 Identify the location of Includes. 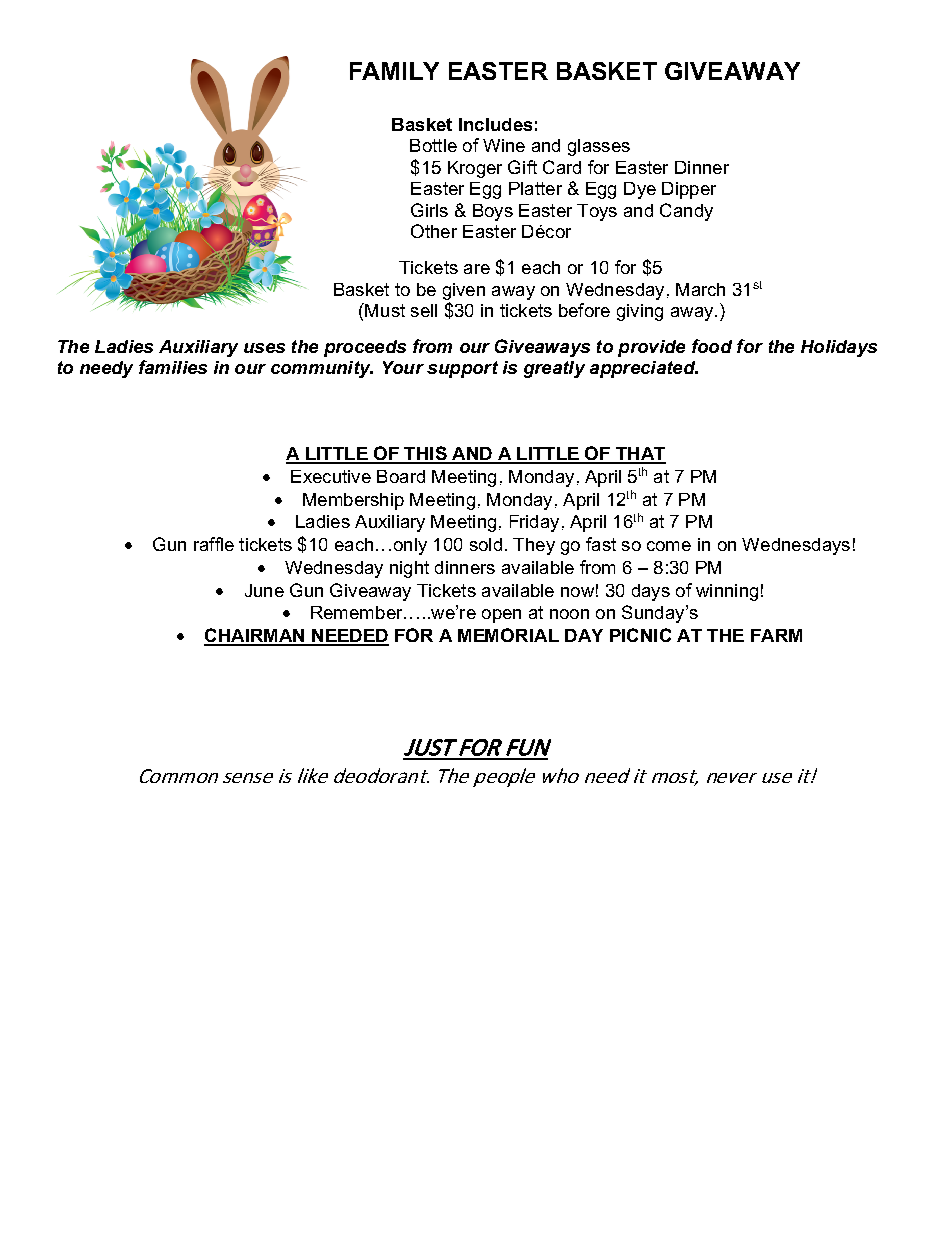
(495, 124).
